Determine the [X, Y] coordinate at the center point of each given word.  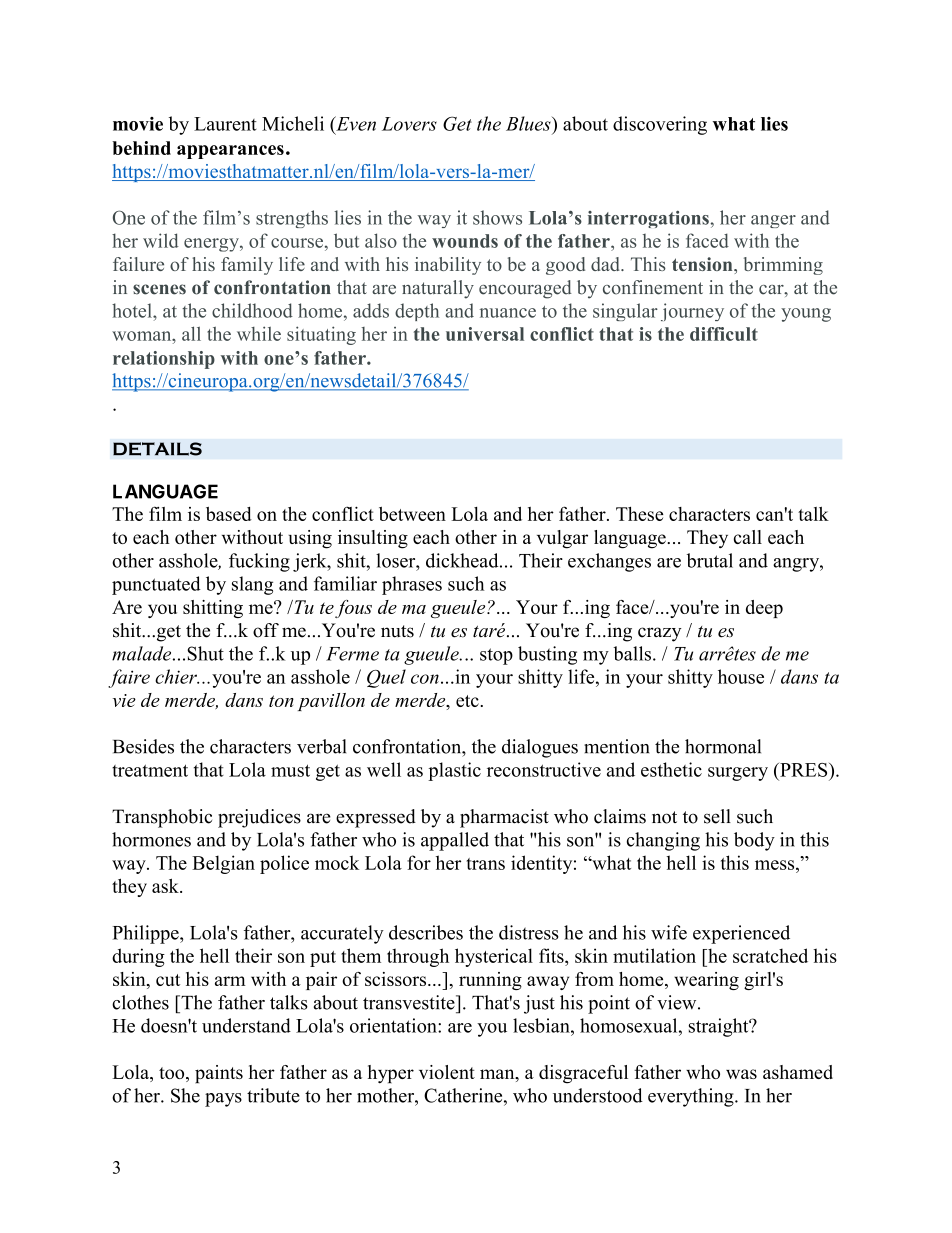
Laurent [225, 124]
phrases [412, 585]
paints [219, 1074]
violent [447, 1072]
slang [252, 585]
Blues [529, 123]
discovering [660, 125]
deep [764, 609]
